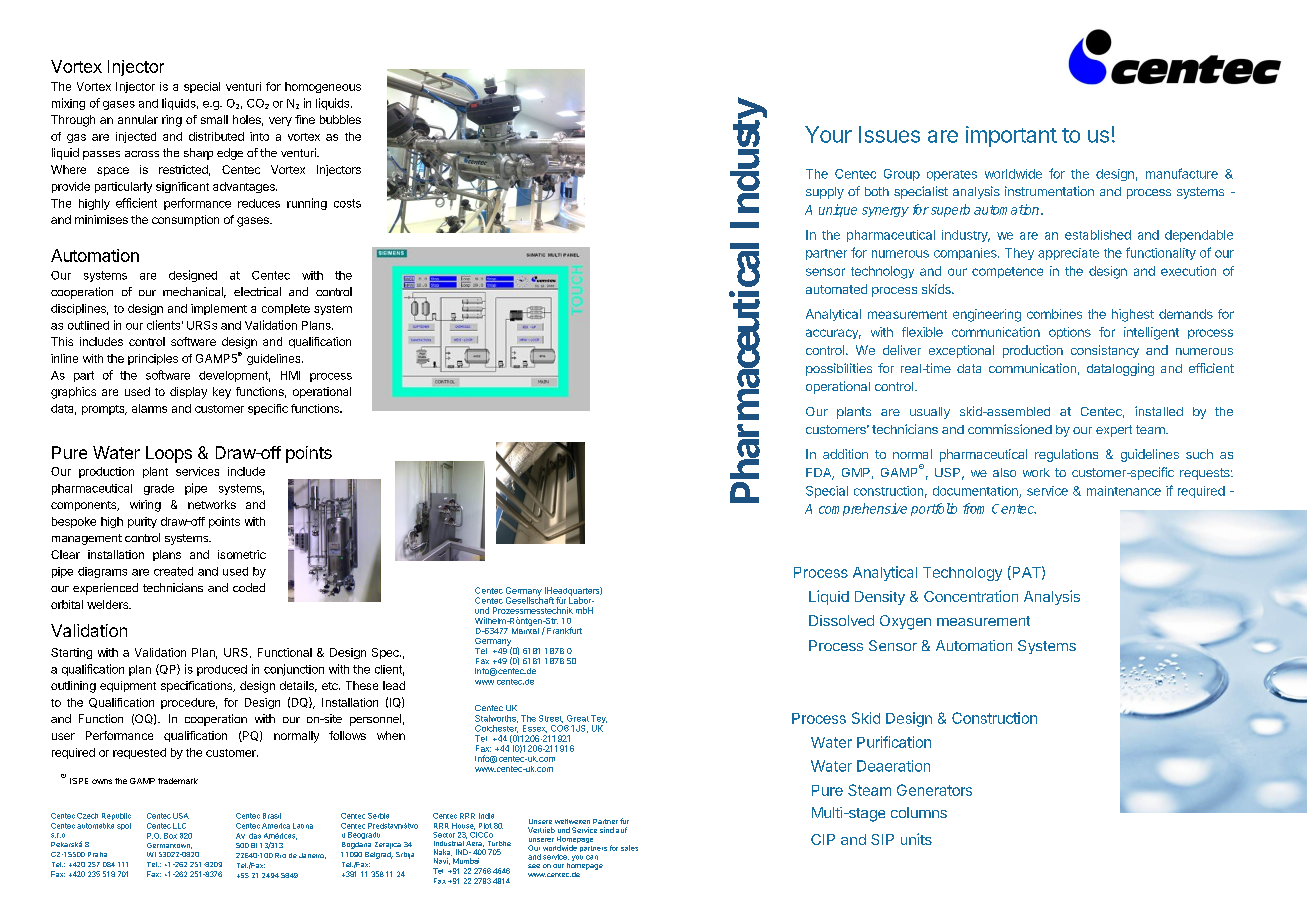  I want to click on Concentration, so click(971, 596).
